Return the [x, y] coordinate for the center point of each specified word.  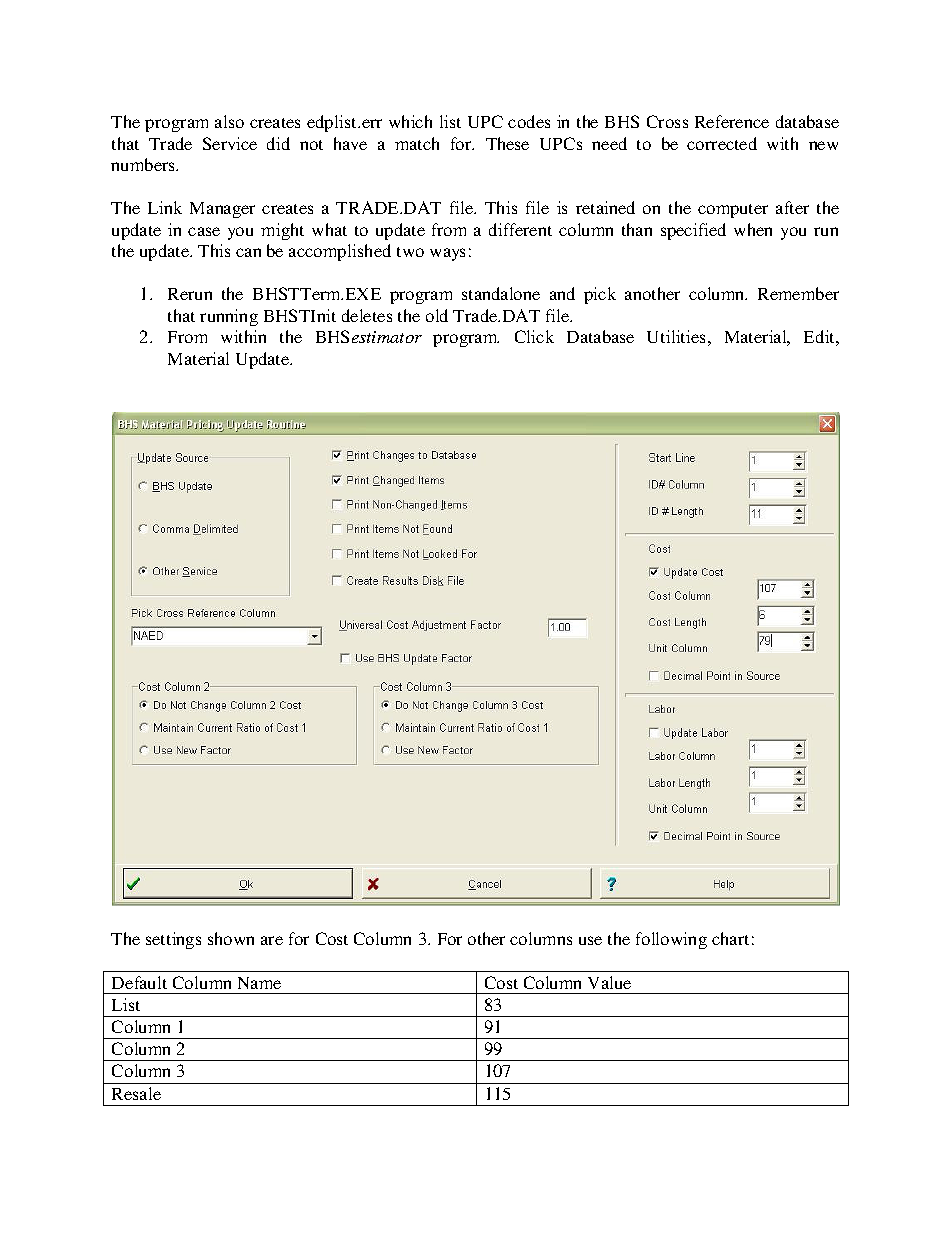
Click [534, 336]
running [229, 317]
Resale [136, 1093]
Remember [798, 293]
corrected [722, 143]
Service [230, 143]
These [507, 143]
